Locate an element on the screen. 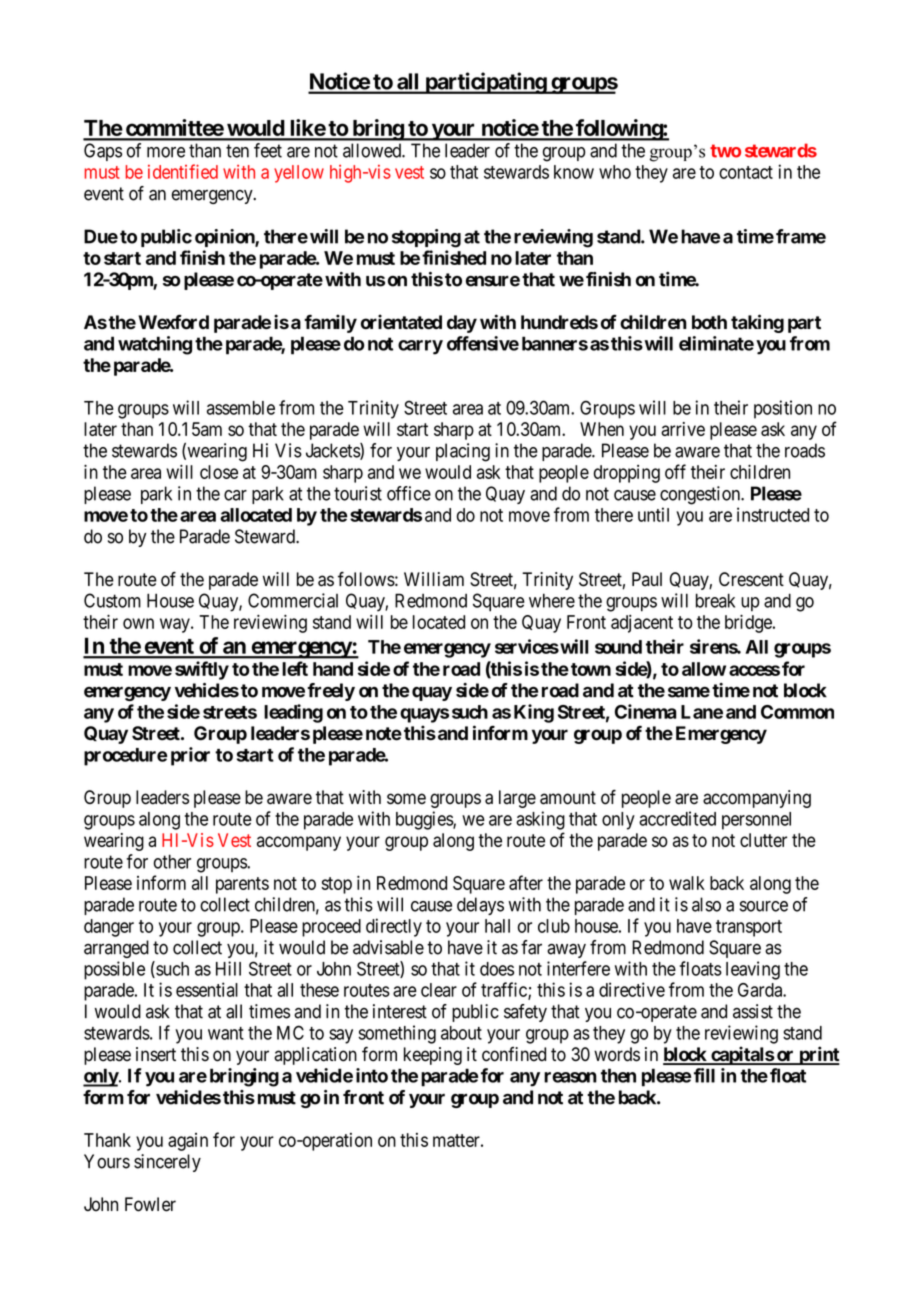 This screenshot has width=924, height=1307. into is located at coordinates (372, 1075).
